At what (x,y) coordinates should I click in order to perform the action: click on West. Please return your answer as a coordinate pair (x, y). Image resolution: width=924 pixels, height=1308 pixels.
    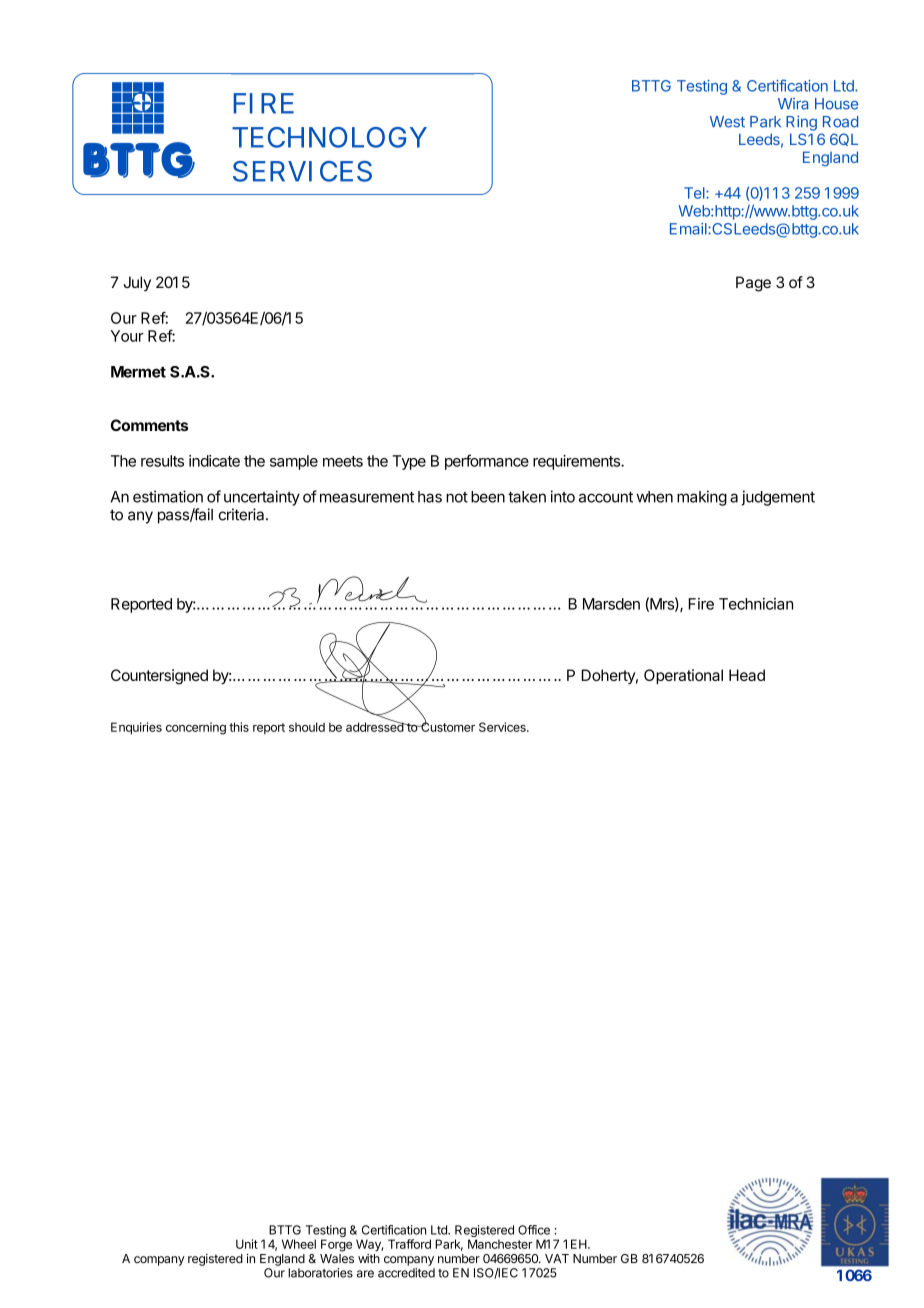
    Looking at the image, I should click on (727, 122).
